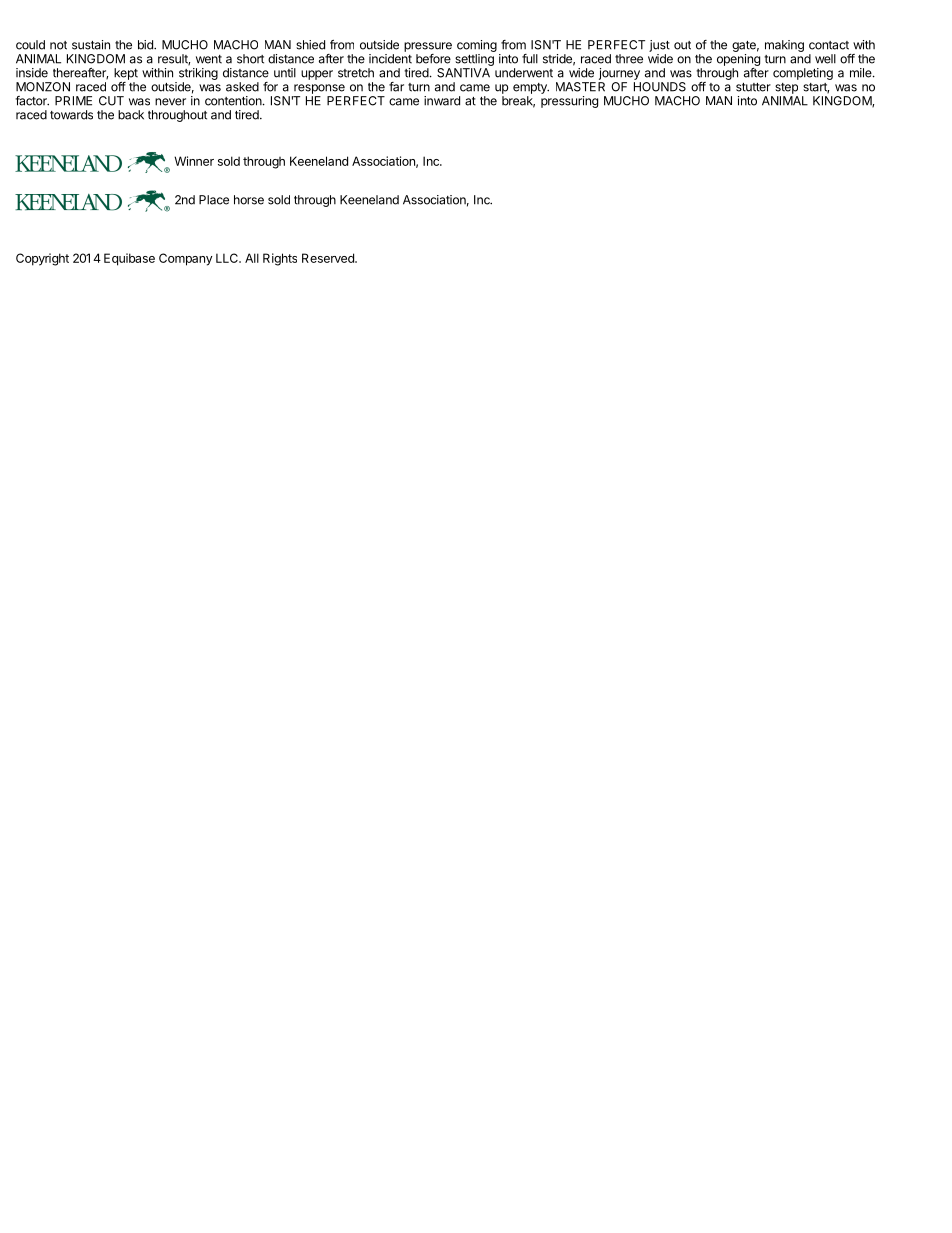 This screenshot has width=952, height=1233. What do you see at coordinates (738, 60) in the screenshot?
I see `opening` at bounding box center [738, 60].
